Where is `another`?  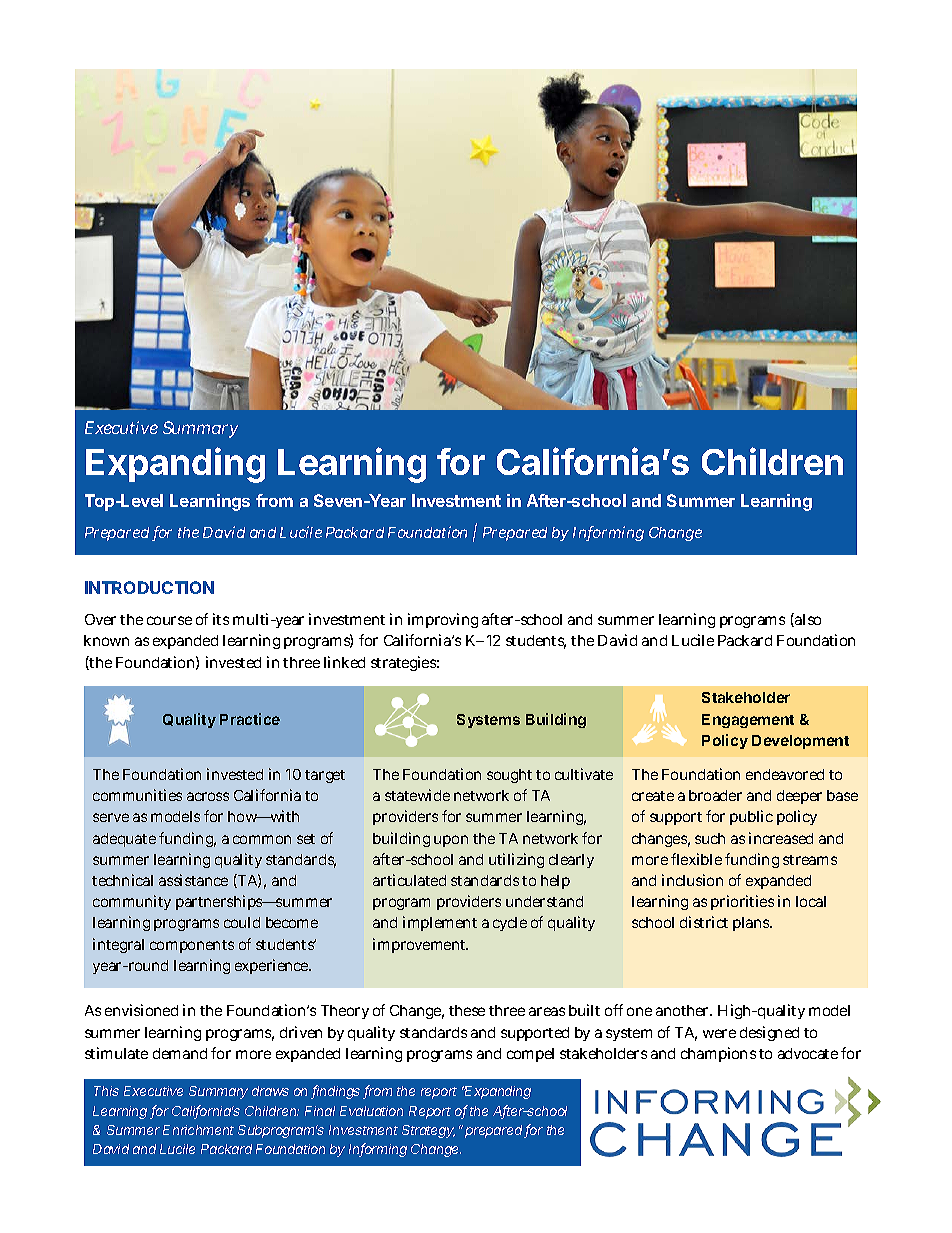
another is located at coordinates (684, 1010).
